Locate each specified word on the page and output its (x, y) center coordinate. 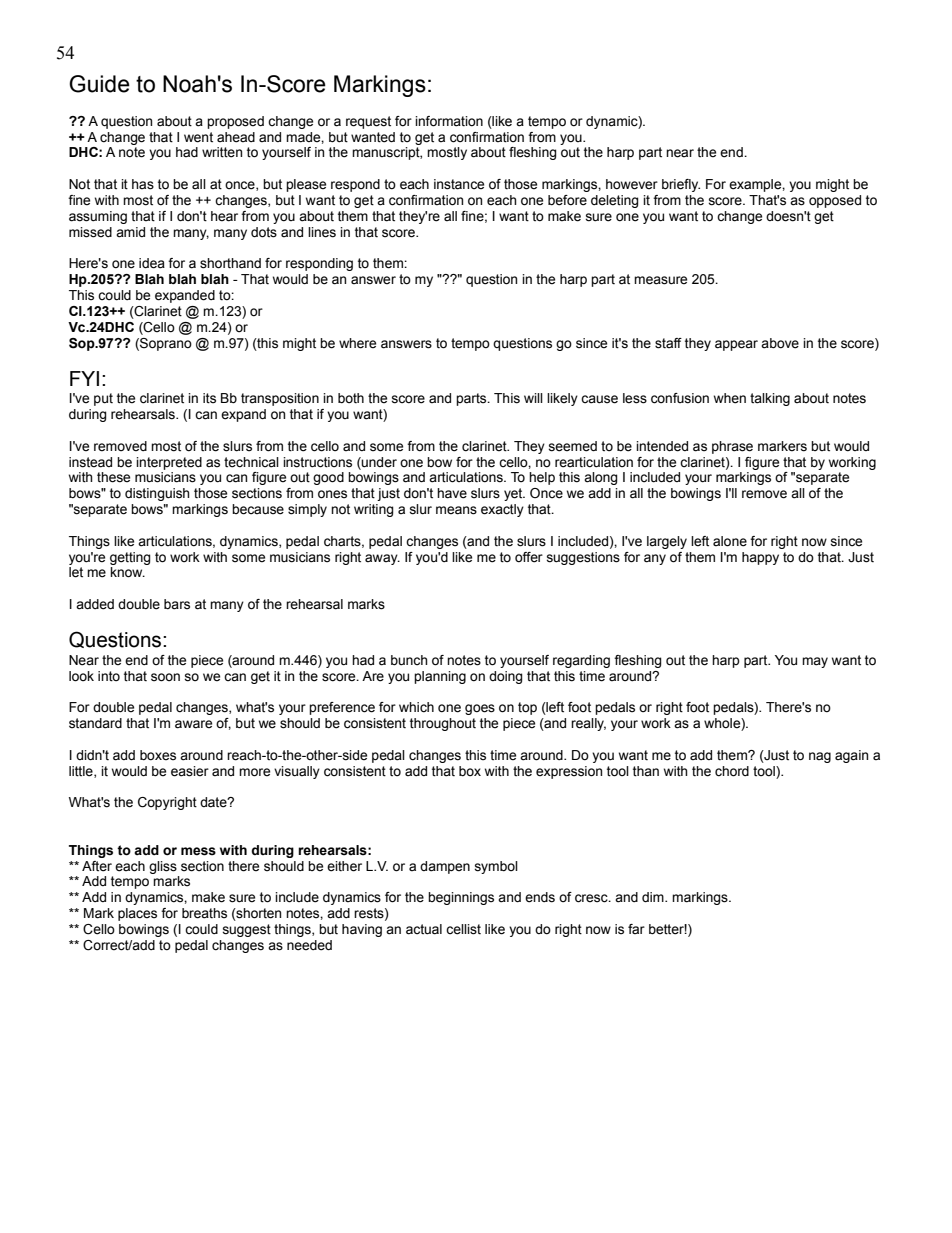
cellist (463, 929)
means (456, 510)
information (449, 121)
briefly (681, 185)
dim (654, 897)
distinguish (157, 494)
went (198, 137)
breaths (204, 913)
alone (730, 541)
